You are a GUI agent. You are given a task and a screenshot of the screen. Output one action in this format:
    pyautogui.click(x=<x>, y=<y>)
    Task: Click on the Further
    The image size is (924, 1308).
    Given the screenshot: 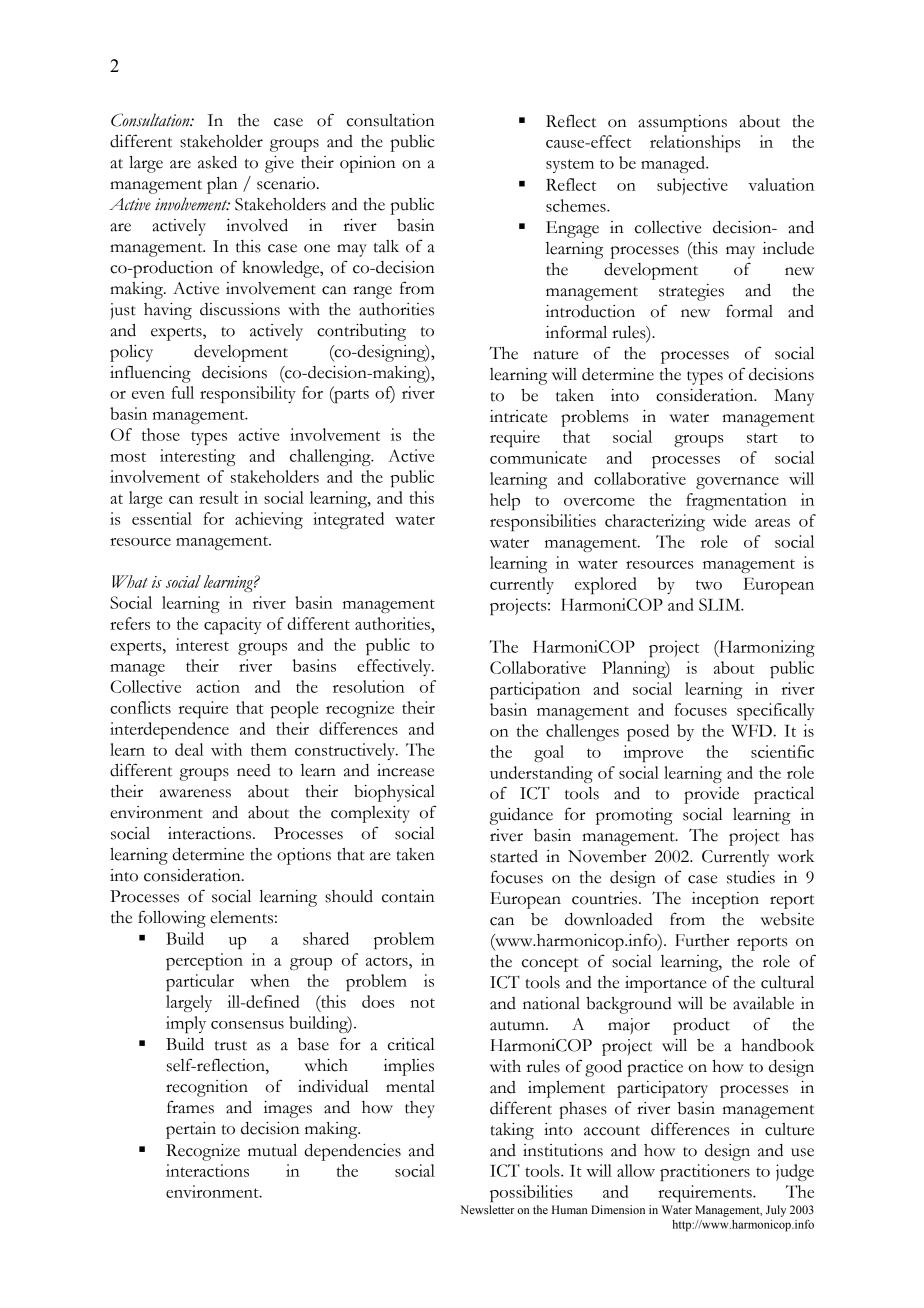 What is the action you would take?
    pyautogui.click(x=702, y=940)
